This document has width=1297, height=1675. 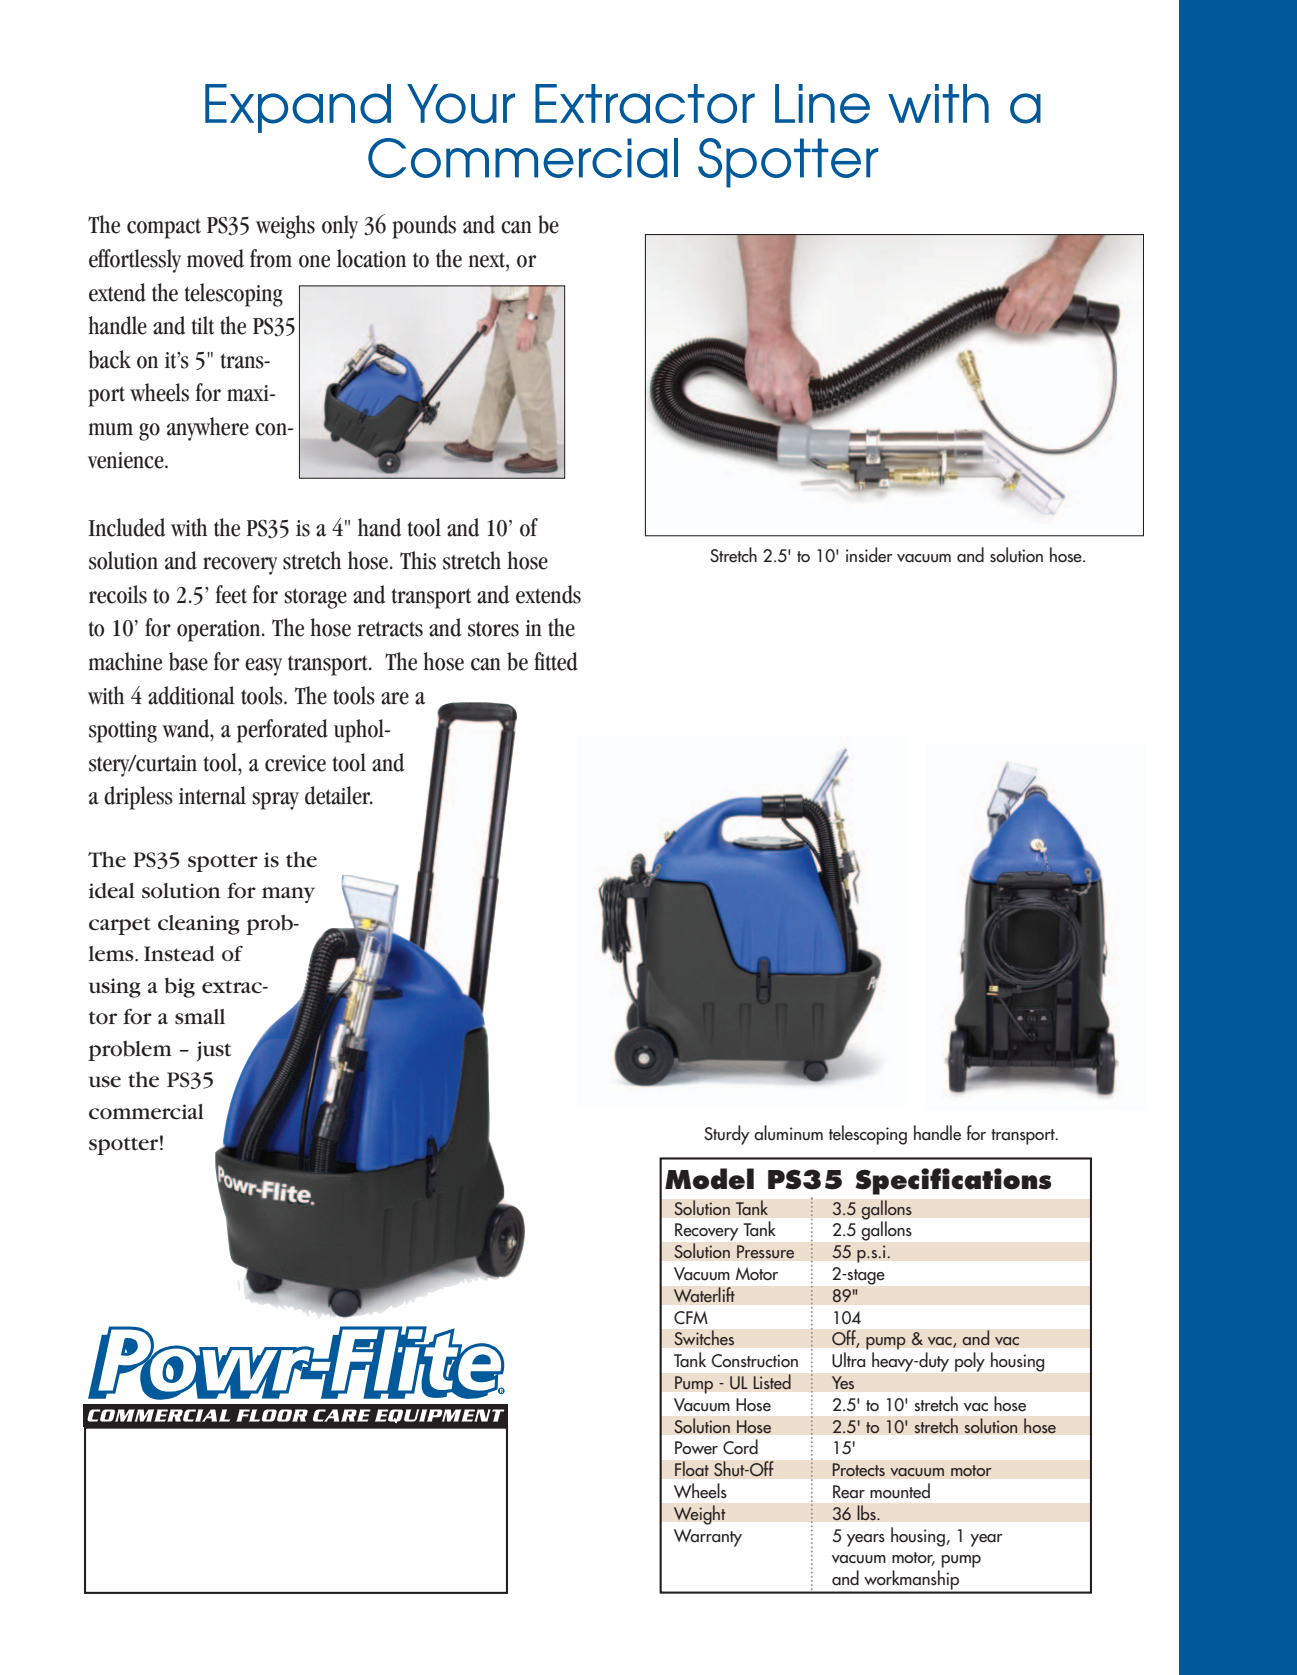 I want to click on Float, so click(x=692, y=1469).
